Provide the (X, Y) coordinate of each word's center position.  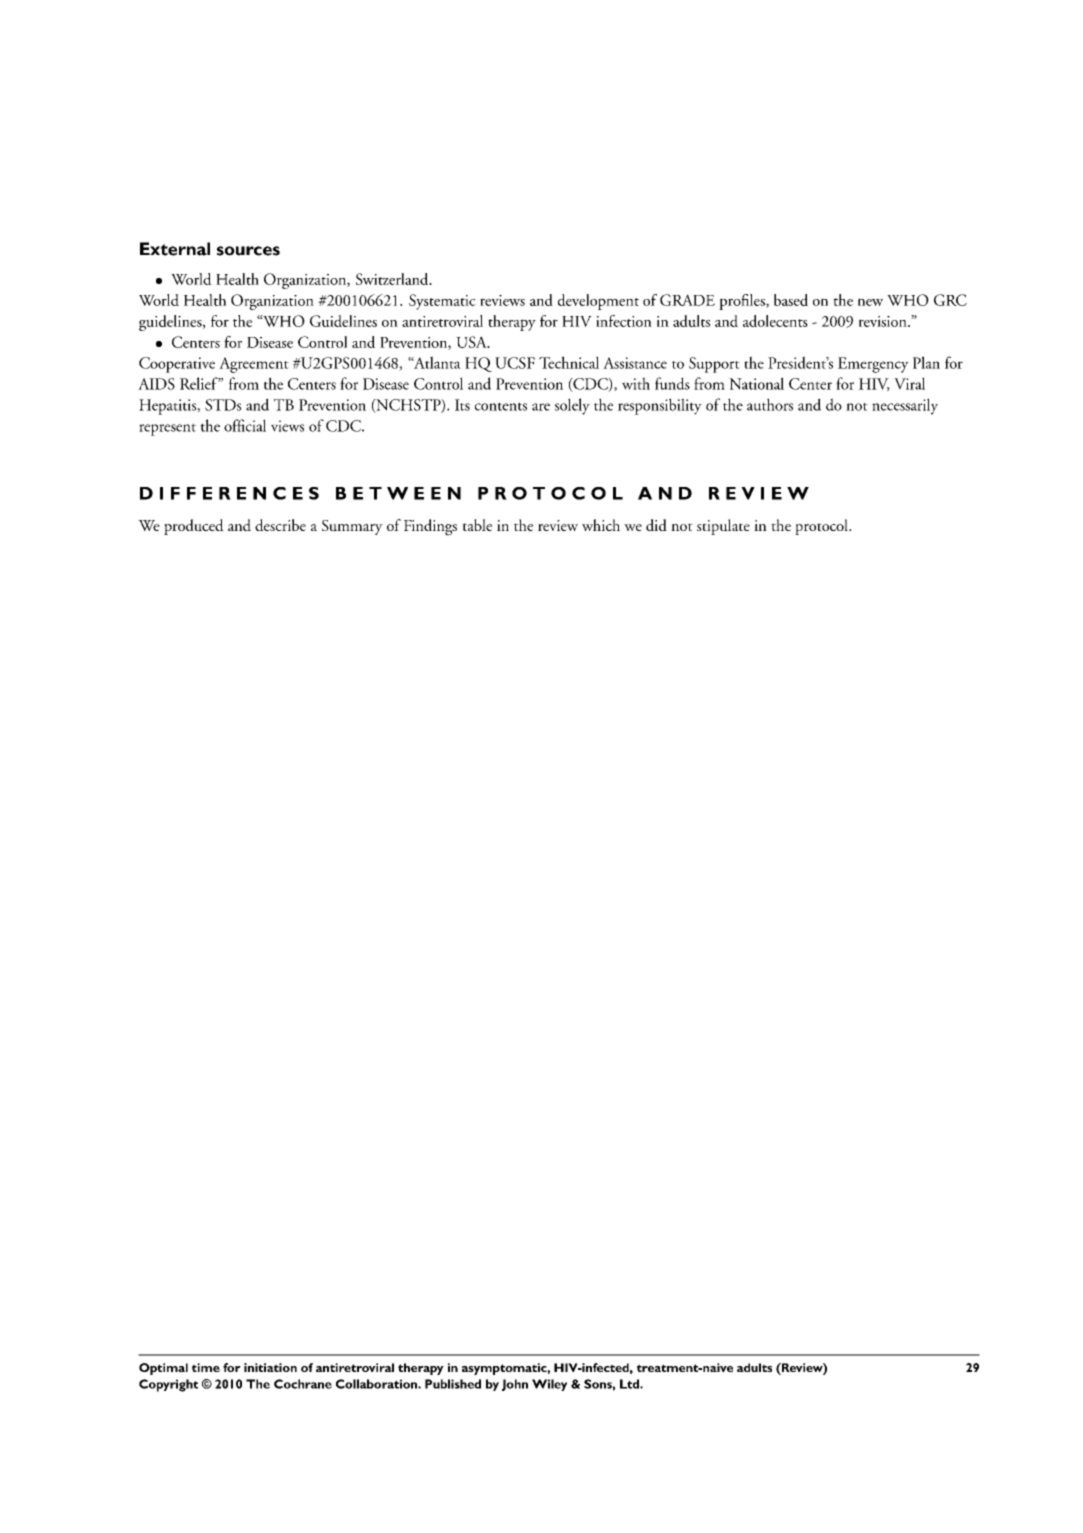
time (206, 1367)
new (870, 302)
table (477, 525)
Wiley (549, 1385)
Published (453, 1384)
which (601, 525)
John (515, 1385)
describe (280, 525)
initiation (270, 1367)
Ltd (630, 1384)
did (656, 525)
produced (194, 527)
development (598, 302)
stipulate (723, 527)
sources (248, 251)
